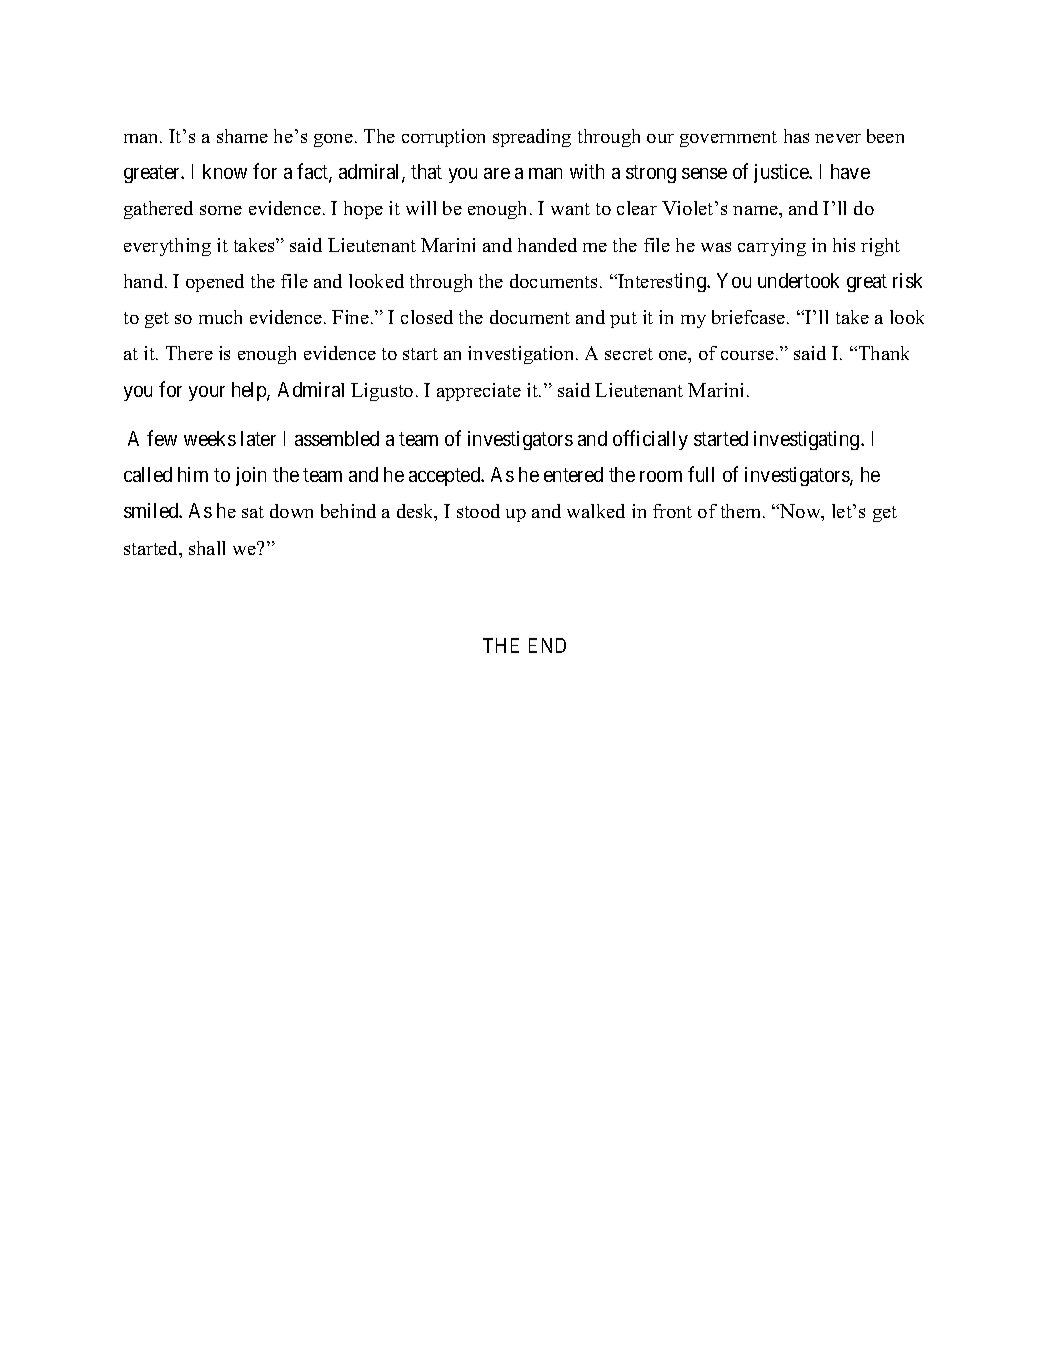 This screenshot has height=1361, width=1052. What do you see at coordinates (623, 320) in the screenshot?
I see `put` at bounding box center [623, 320].
